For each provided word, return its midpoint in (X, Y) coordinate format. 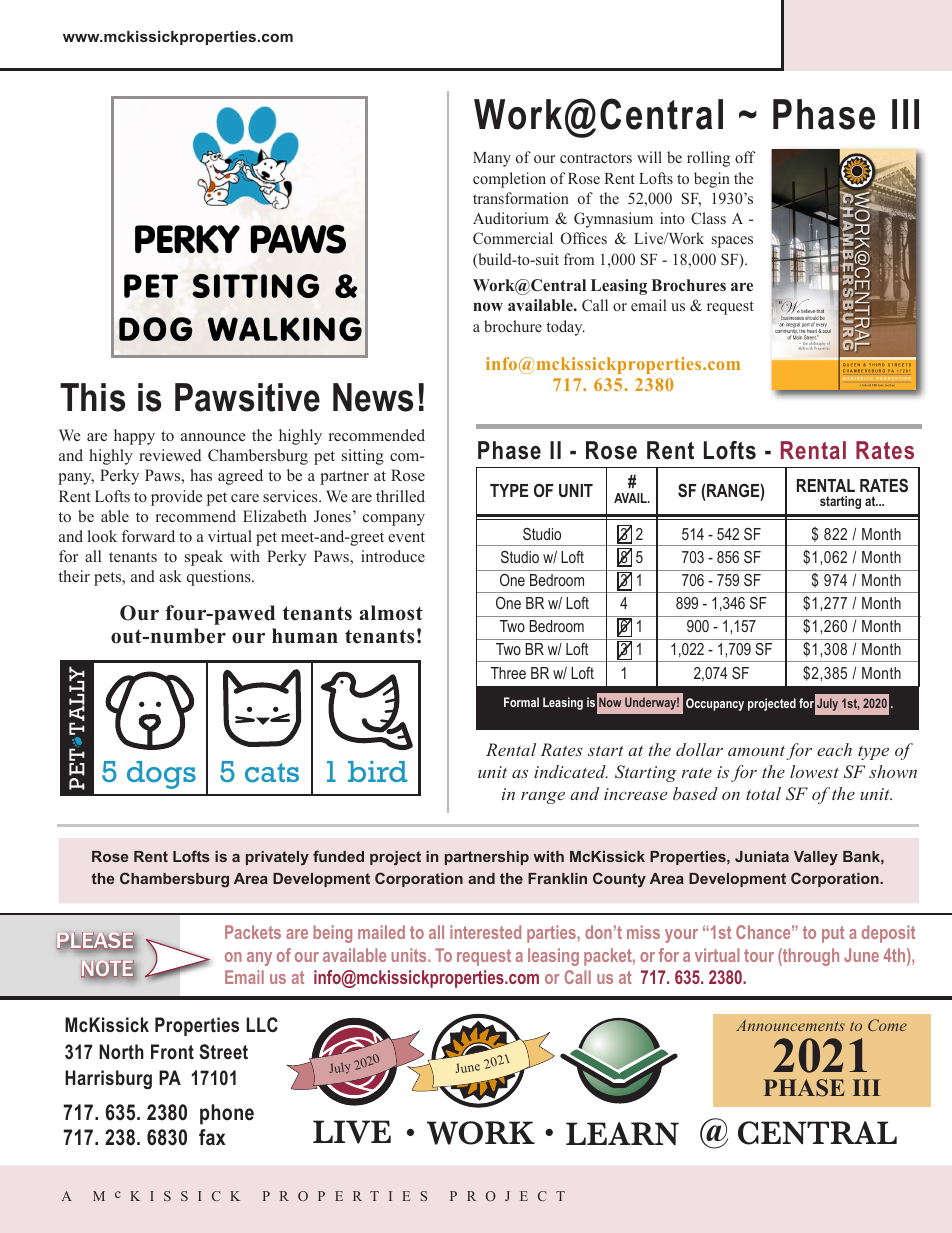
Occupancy (715, 704)
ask (170, 576)
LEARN (622, 1133)
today (565, 328)
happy (134, 437)
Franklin (557, 878)
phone (227, 1114)
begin (712, 180)
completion (509, 180)
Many (492, 159)
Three (508, 673)
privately (277, 858)
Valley (816, 858)
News (373, 397)
